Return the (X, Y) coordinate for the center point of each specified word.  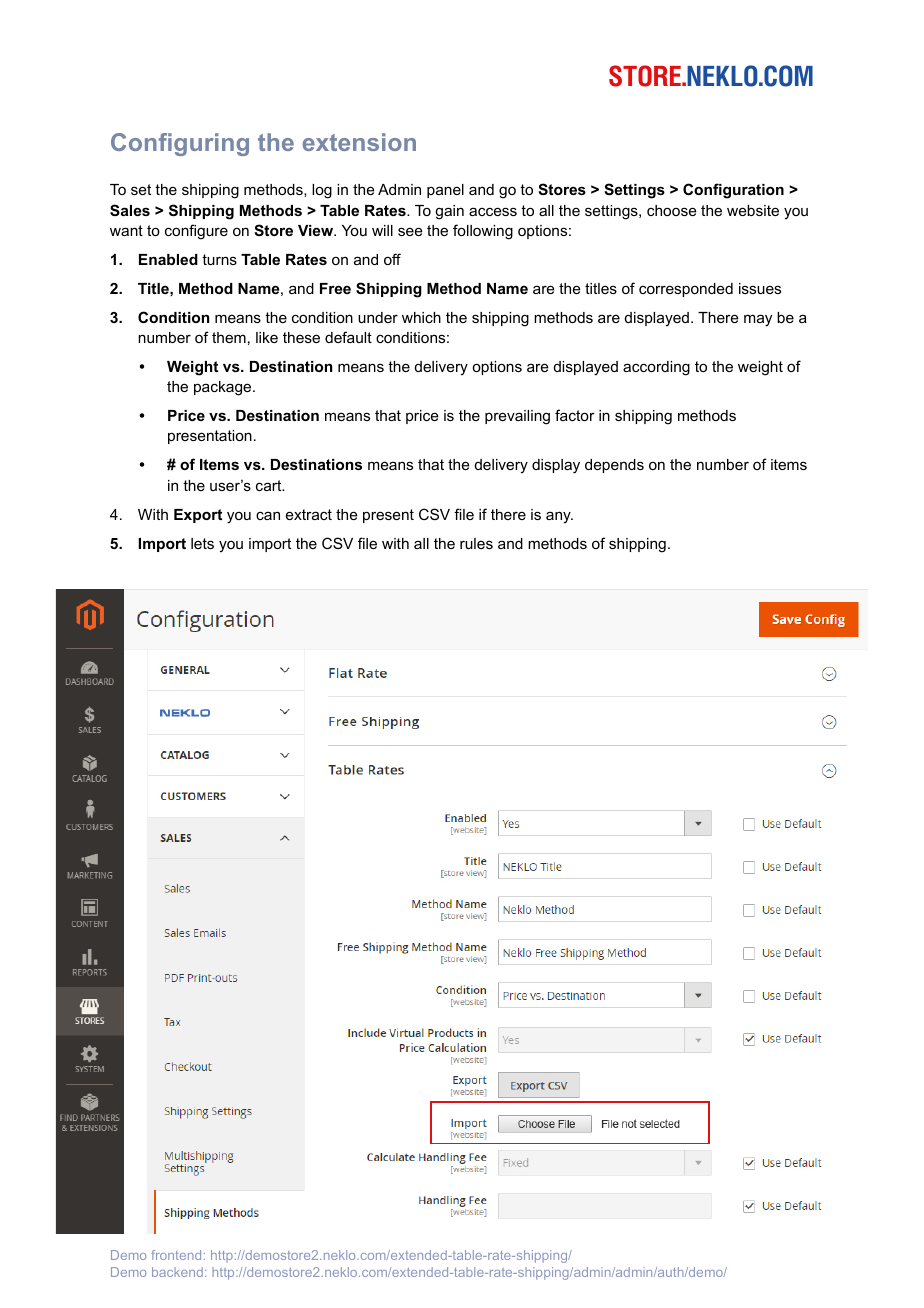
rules (476, 543)
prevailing (517, 417)
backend (177, 1272)
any (559, 517)
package (224, 388)
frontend (176, 1255)
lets (202, 543)
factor (575, 415)
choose (672, 210)
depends (614, 466)
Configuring (180, 144)
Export (198, 516)
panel (445, 191)
